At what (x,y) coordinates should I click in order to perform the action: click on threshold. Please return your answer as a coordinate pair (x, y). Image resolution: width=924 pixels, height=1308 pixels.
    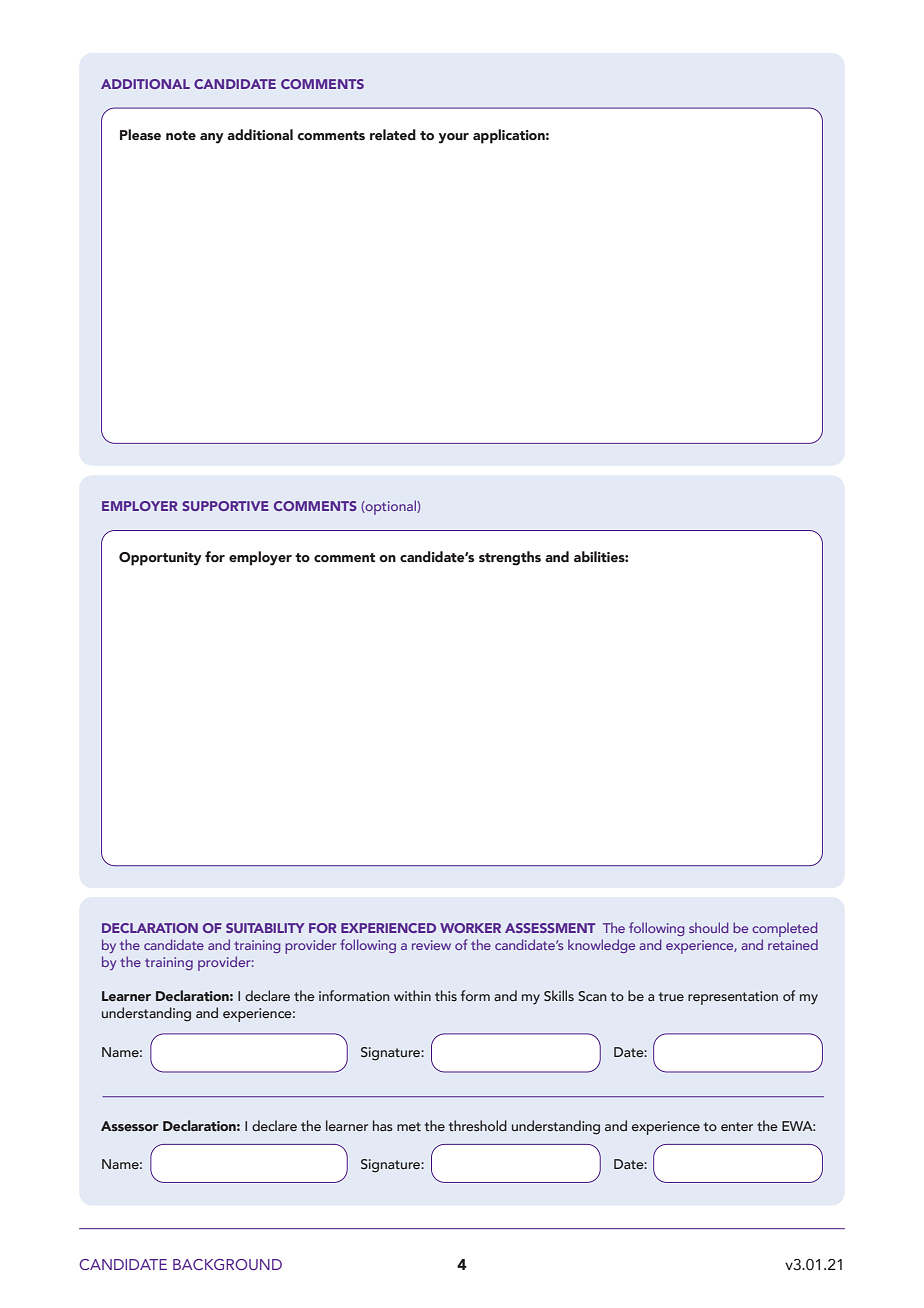
    Looking at the image, I should click on (478, 1125).
